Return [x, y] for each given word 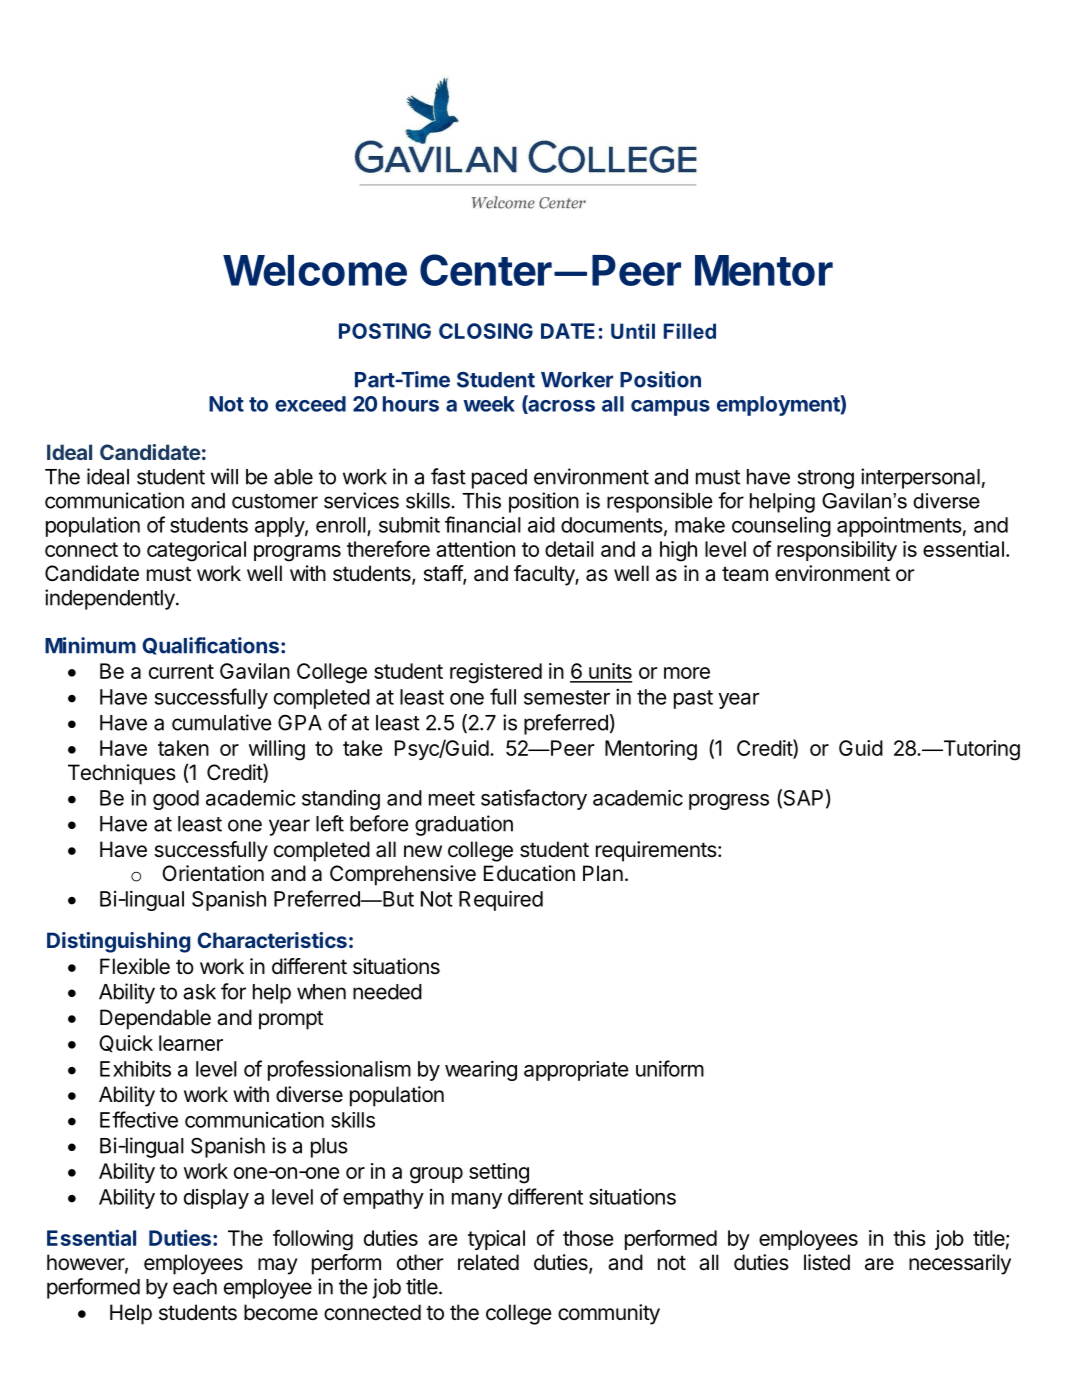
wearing [481, 1070]
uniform [670, 1068]
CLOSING [486, 331]
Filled [690, 331]
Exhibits [135, 1068]
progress [729, 802]
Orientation [213, 873]
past [693, 699]
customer [275, 501]
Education [529, 873]
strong [826, 479]
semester [567, 697]
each [195, 1287]
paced [499, 479]
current [181, 671]
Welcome [315, 270]
